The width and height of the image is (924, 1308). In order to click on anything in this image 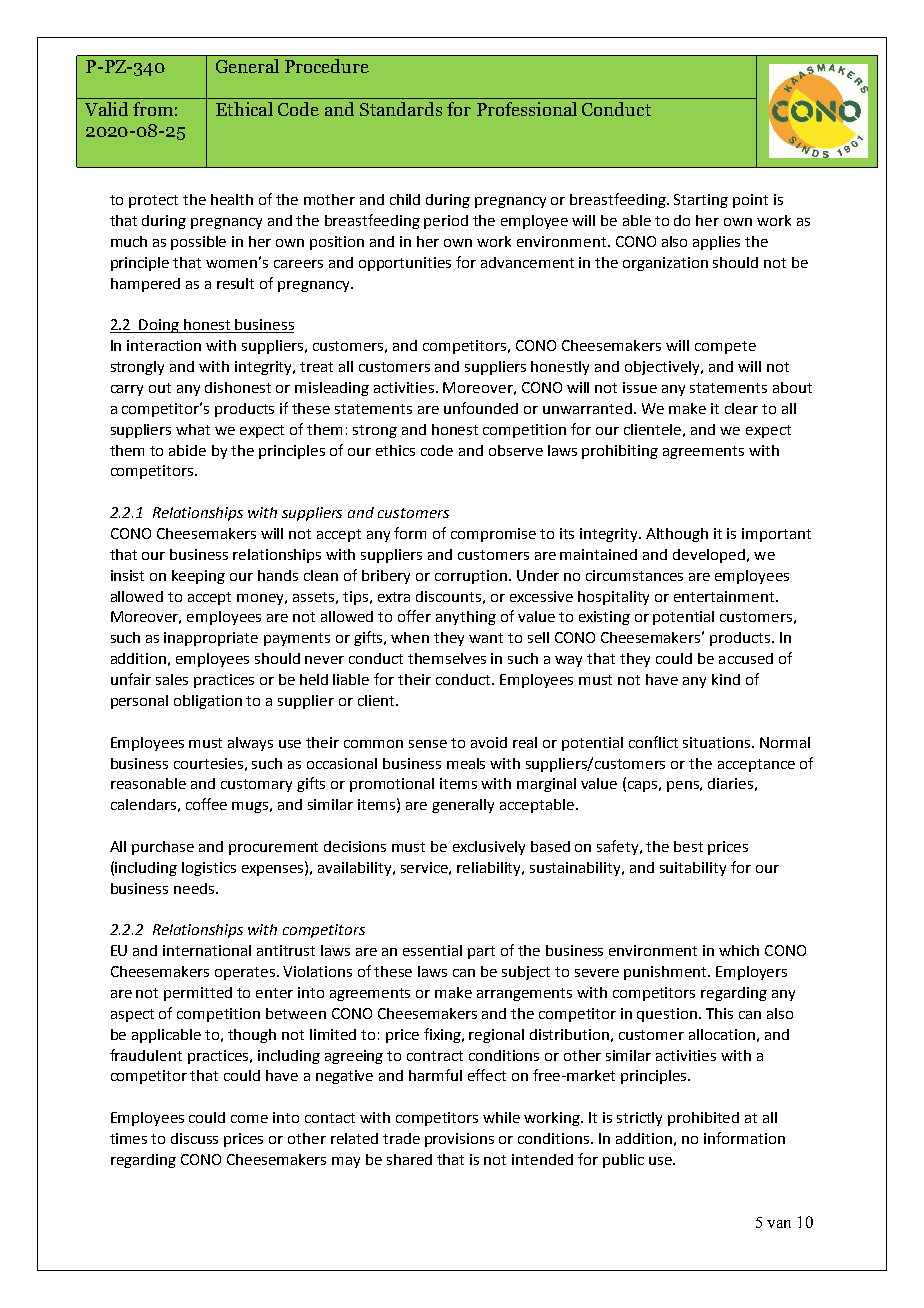, I will do `click(466, 618)`.
